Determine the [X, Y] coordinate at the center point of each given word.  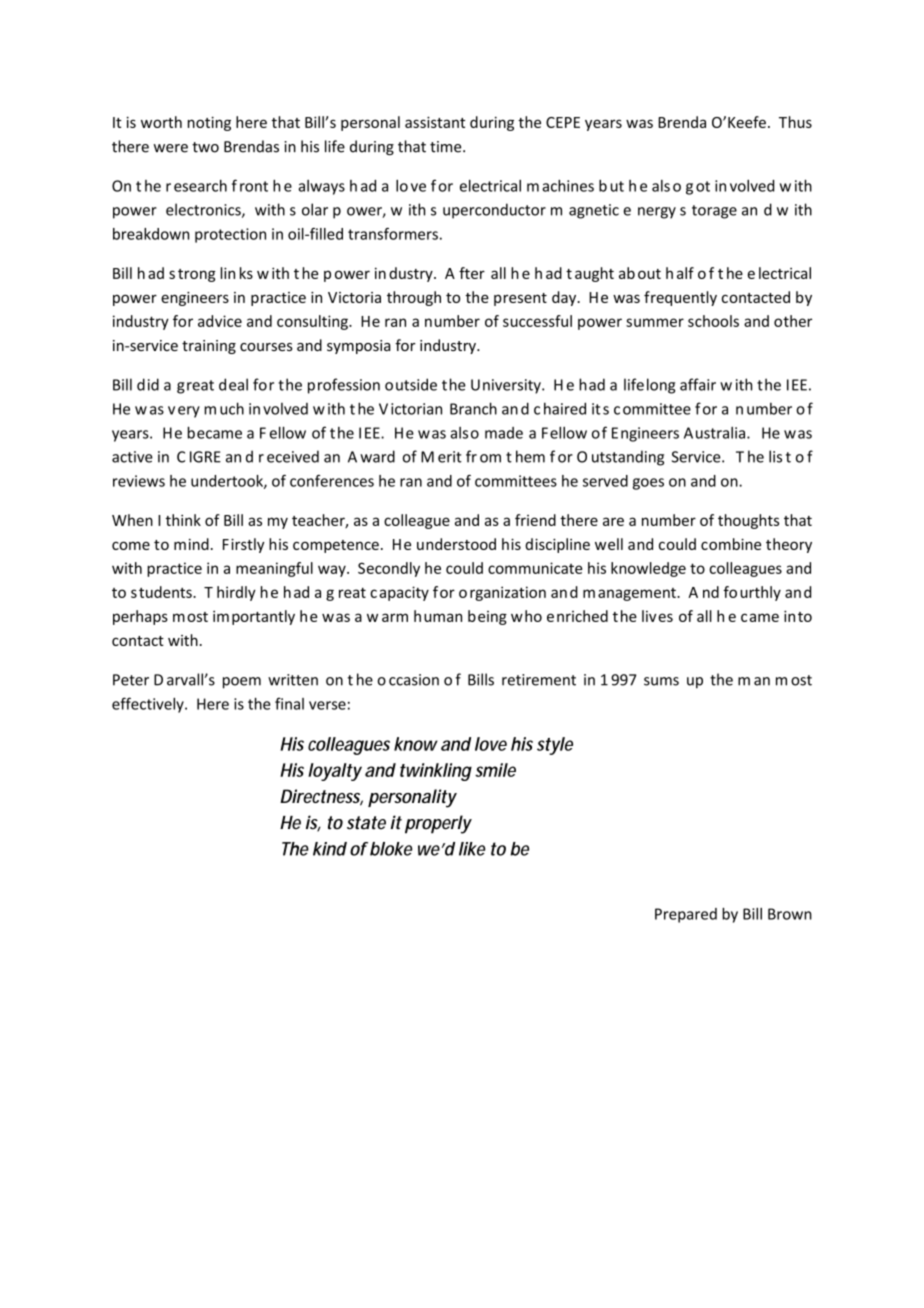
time [447, 147]
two [205, 147]
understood [456, 544]
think [183, 520]
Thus [795, 122]
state [366, 823]
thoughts [748, 521]
